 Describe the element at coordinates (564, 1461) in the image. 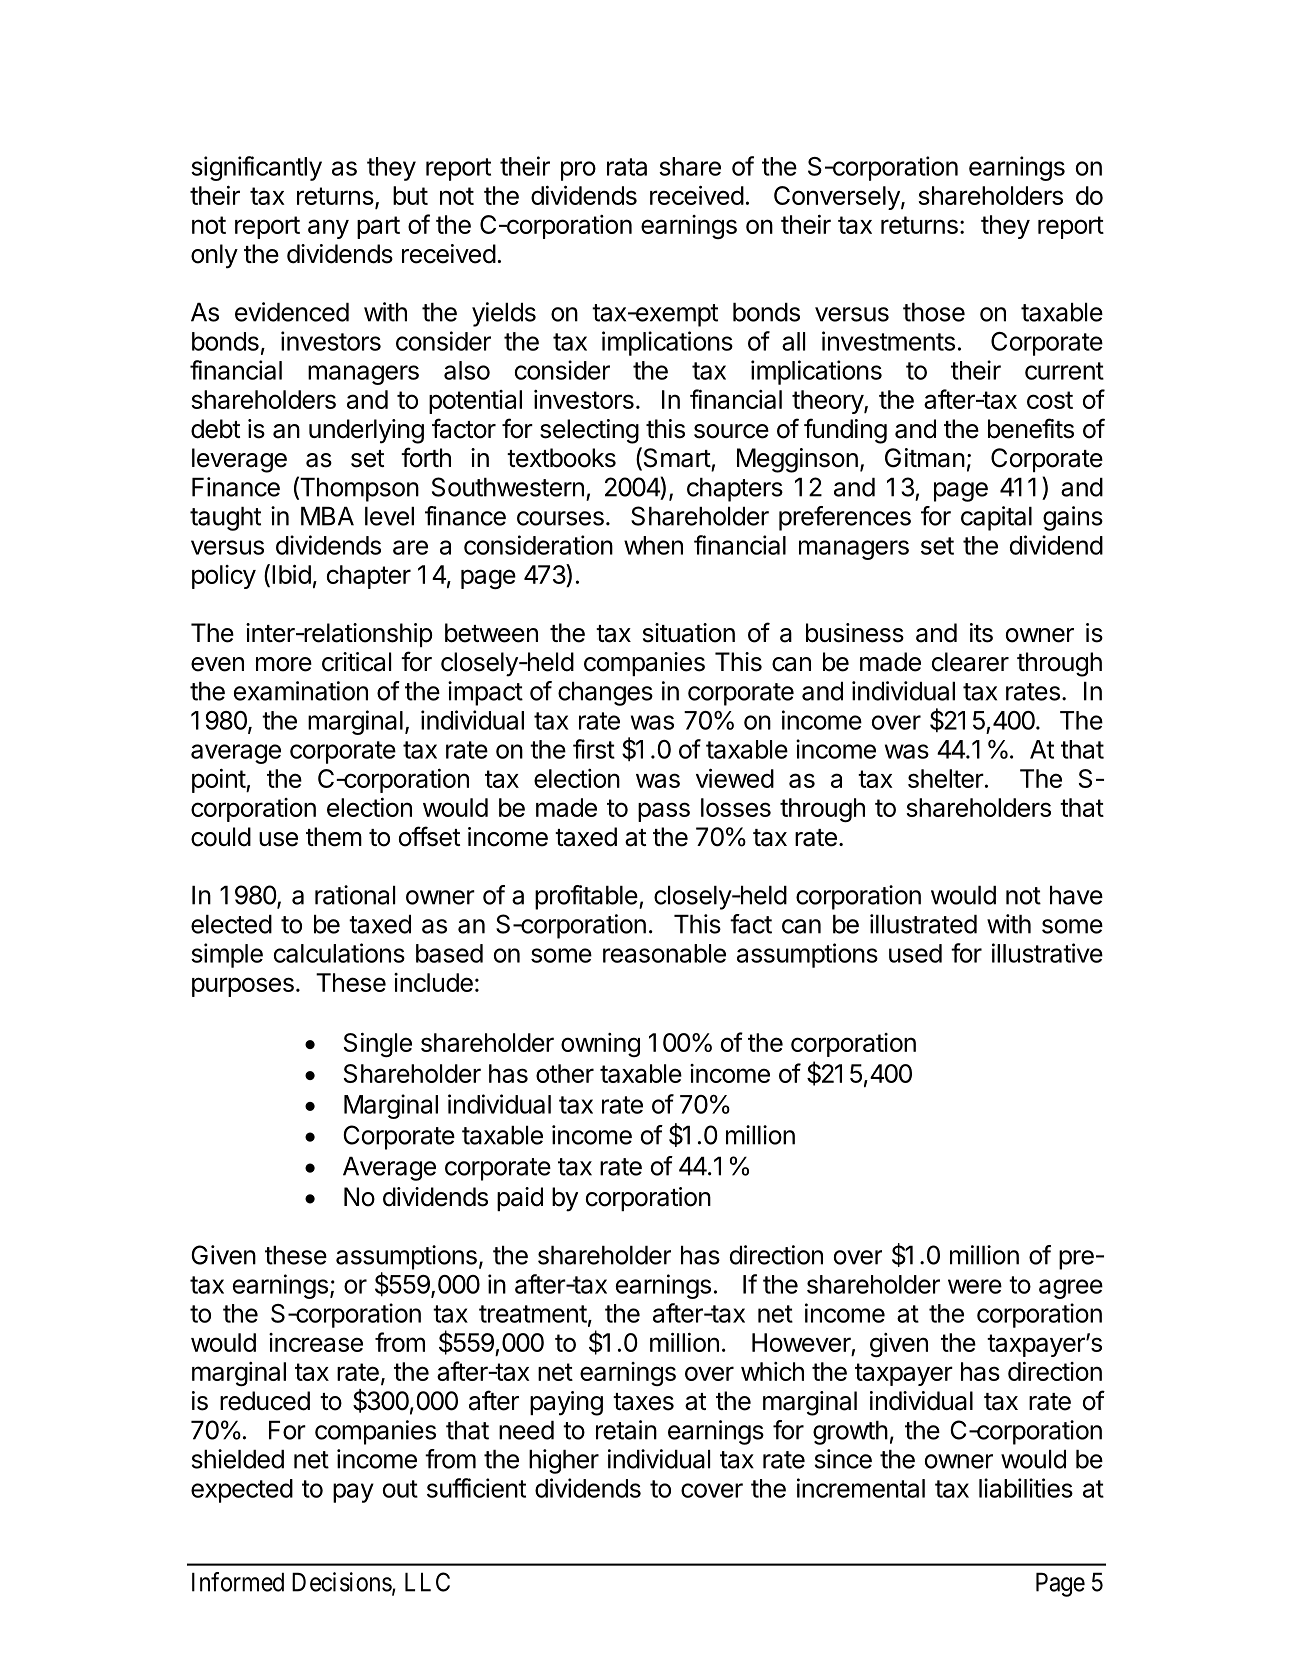

I see `higher` at that location.
